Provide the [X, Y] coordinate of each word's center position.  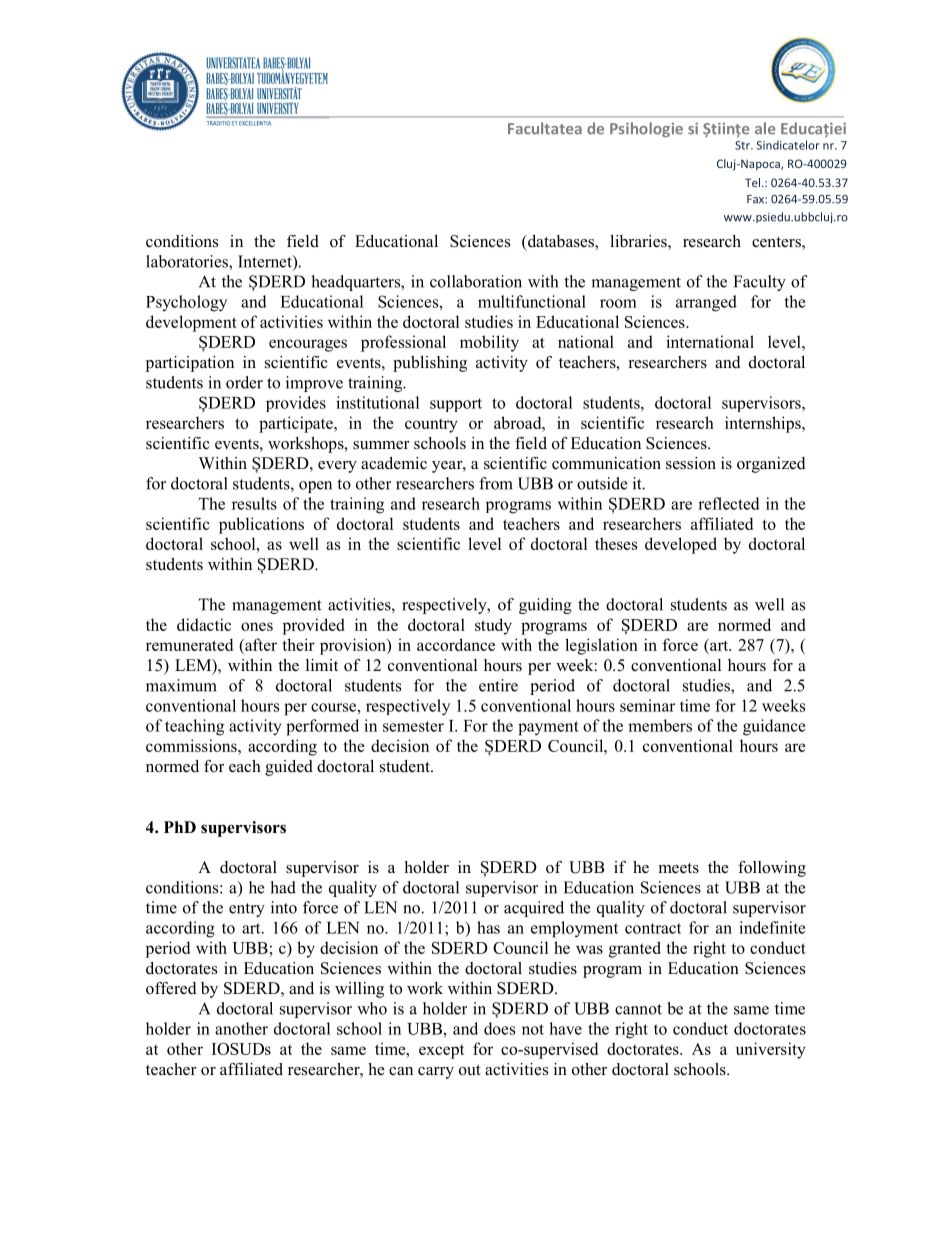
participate [297, 424]
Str [743, 145]
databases [561, 242]
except [441, 1051]
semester [413, 726]
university [771, 1050]
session [691, 463]
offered [171, 988]
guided [289, 768]
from [496, 483]
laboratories [188, 261]
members [660, 725]
